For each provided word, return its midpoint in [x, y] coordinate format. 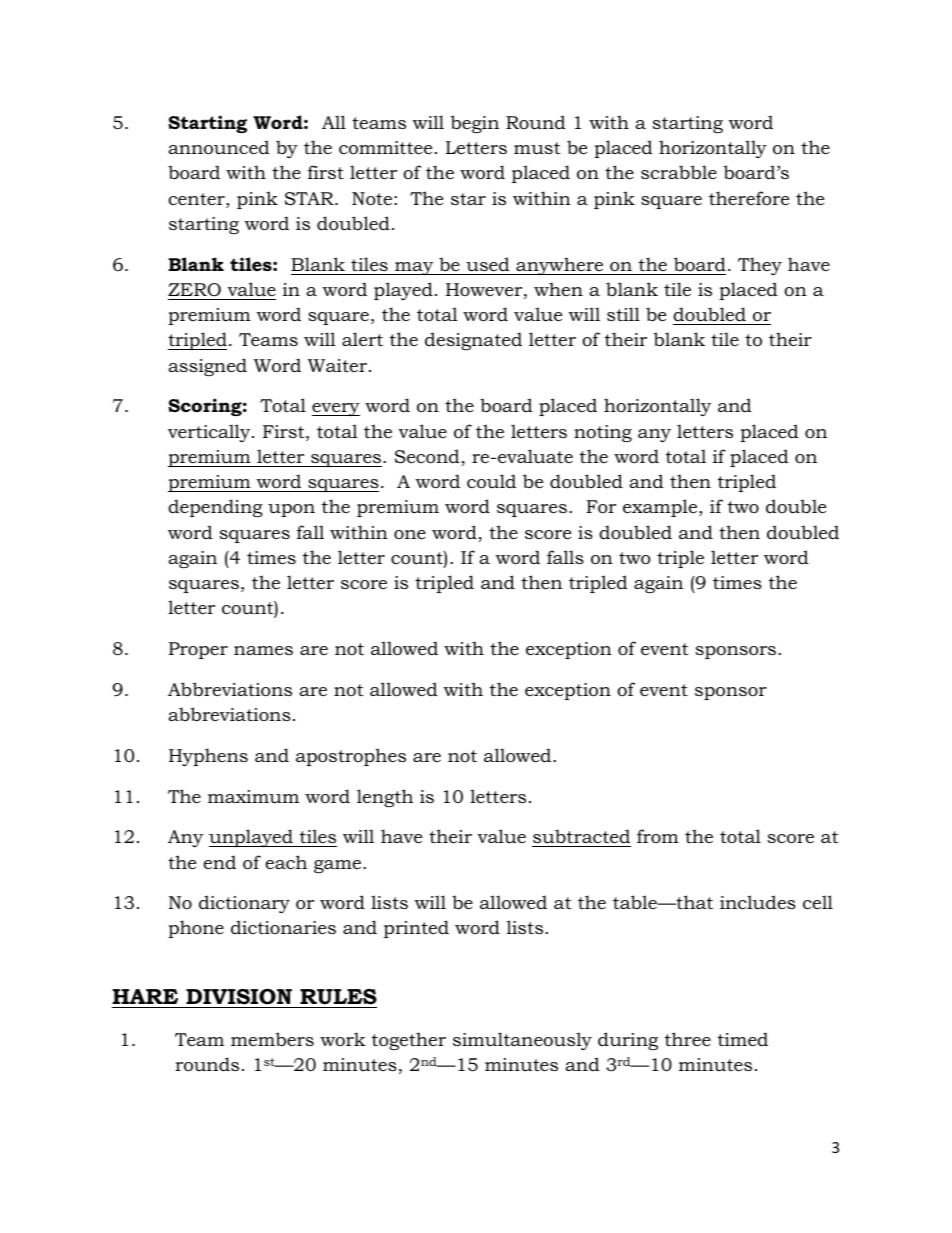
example [661, 508]
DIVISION [239, 997]
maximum [253, 796]
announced [219, 147]
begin [475, 124]
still [623, 314]
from [658, 836]
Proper [198, 650]
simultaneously [522, 1041]
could [491, 481]
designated [473, 341]
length [385, 798]
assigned [207, 367]
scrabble [679, 172]
